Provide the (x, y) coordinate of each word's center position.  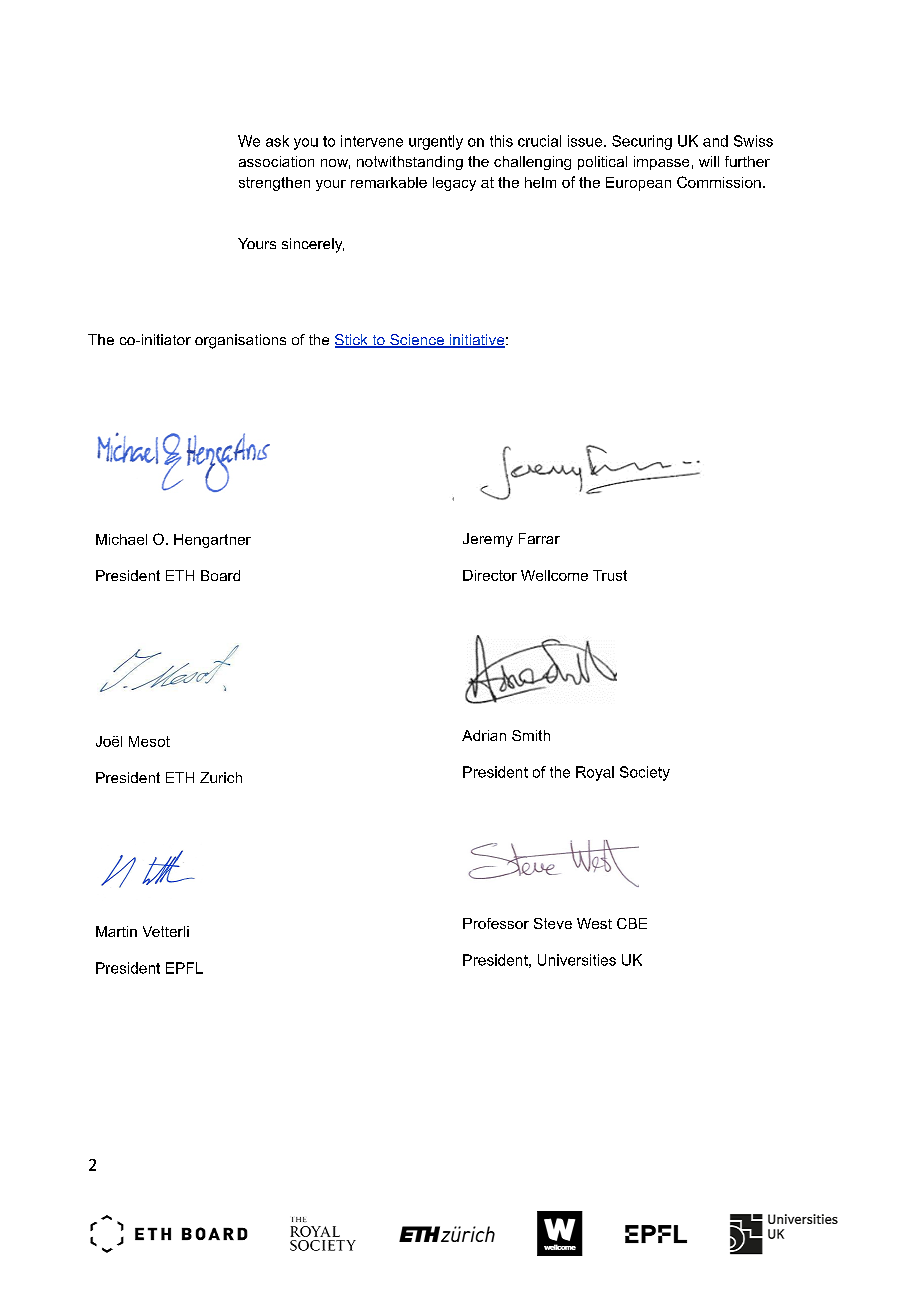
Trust (610, 575)
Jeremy (488, 540)
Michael (121, 539)
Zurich (221, 777)
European (638, 184)
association (276, 161)
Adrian (484, 735)
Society (645, 773)
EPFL (184, 968)
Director (490, 575)
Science (417, 341)
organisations (240, 341)
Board (220, 575)
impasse (661, 163)
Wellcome (554, 575)
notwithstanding (410, 163)
